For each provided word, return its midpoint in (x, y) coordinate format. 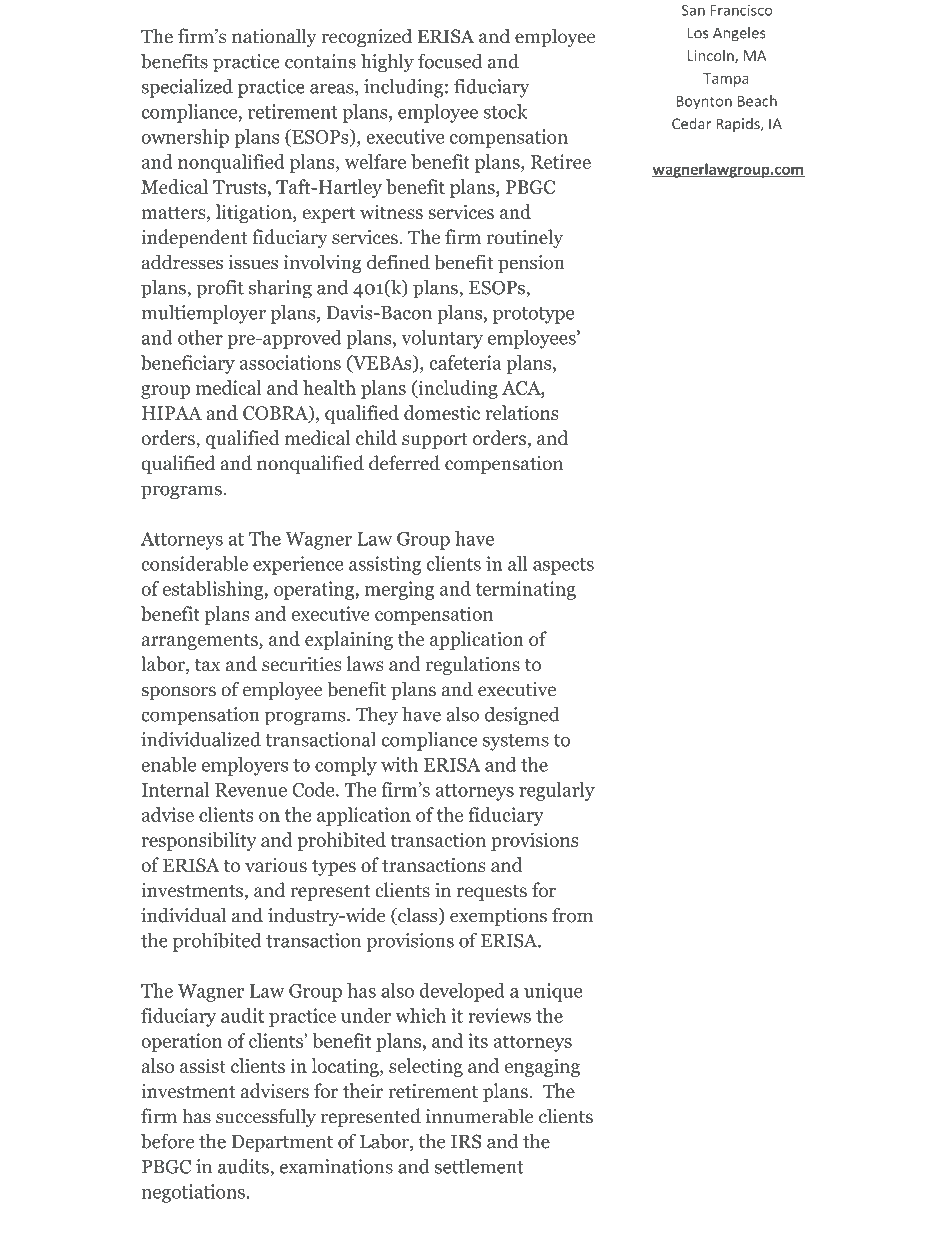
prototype (533, 315)
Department (282, 1144)
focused (450, 61)
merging (400, 590)
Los (698, 33)
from (572, 915)
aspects (563, 566)
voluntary (442, 339)
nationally (274, 37)
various (276, 865)
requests (492, 893)
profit (220, 289)
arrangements (201, 642)
